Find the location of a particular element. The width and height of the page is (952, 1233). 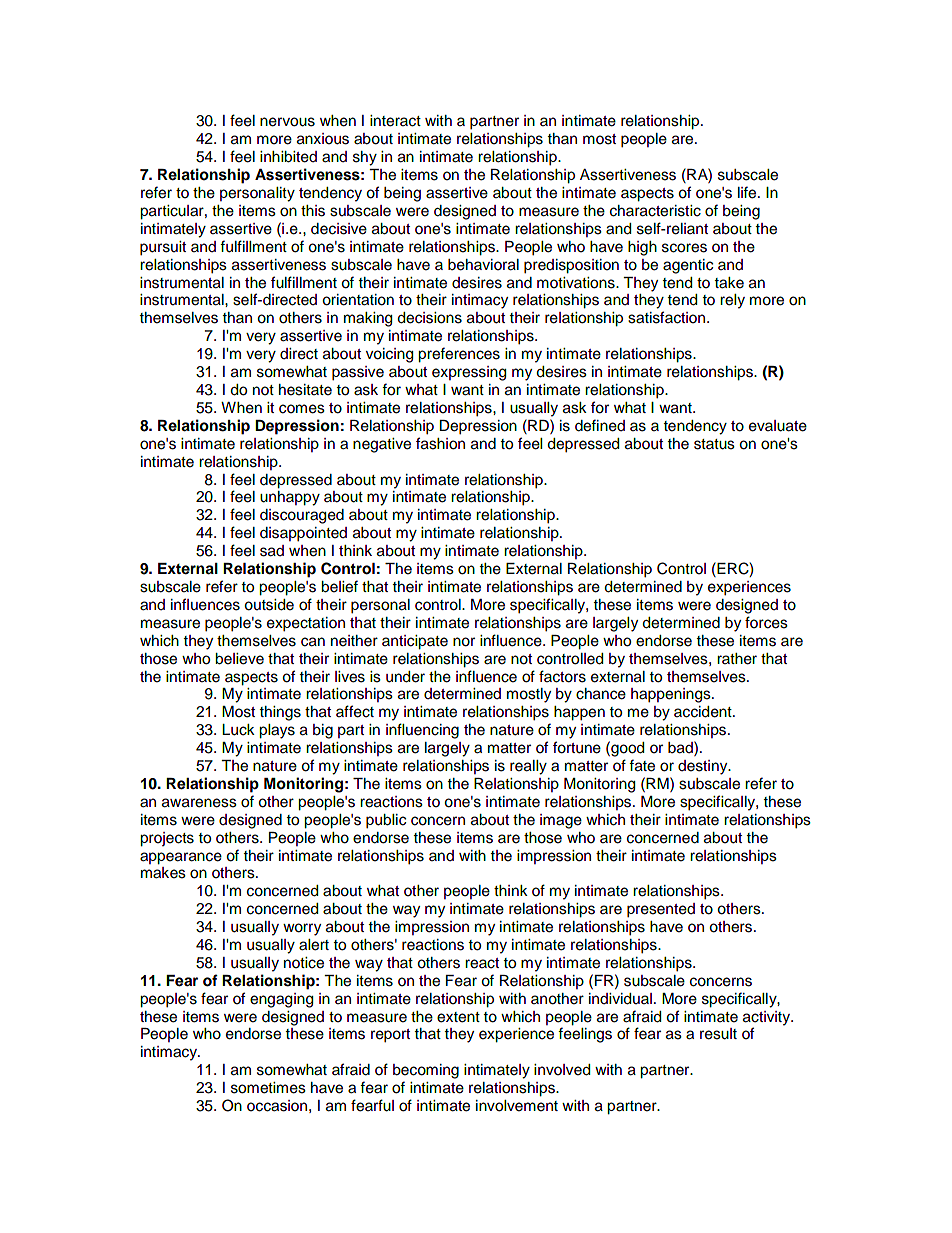

sometimes is located at coordinates (268, 1088).
